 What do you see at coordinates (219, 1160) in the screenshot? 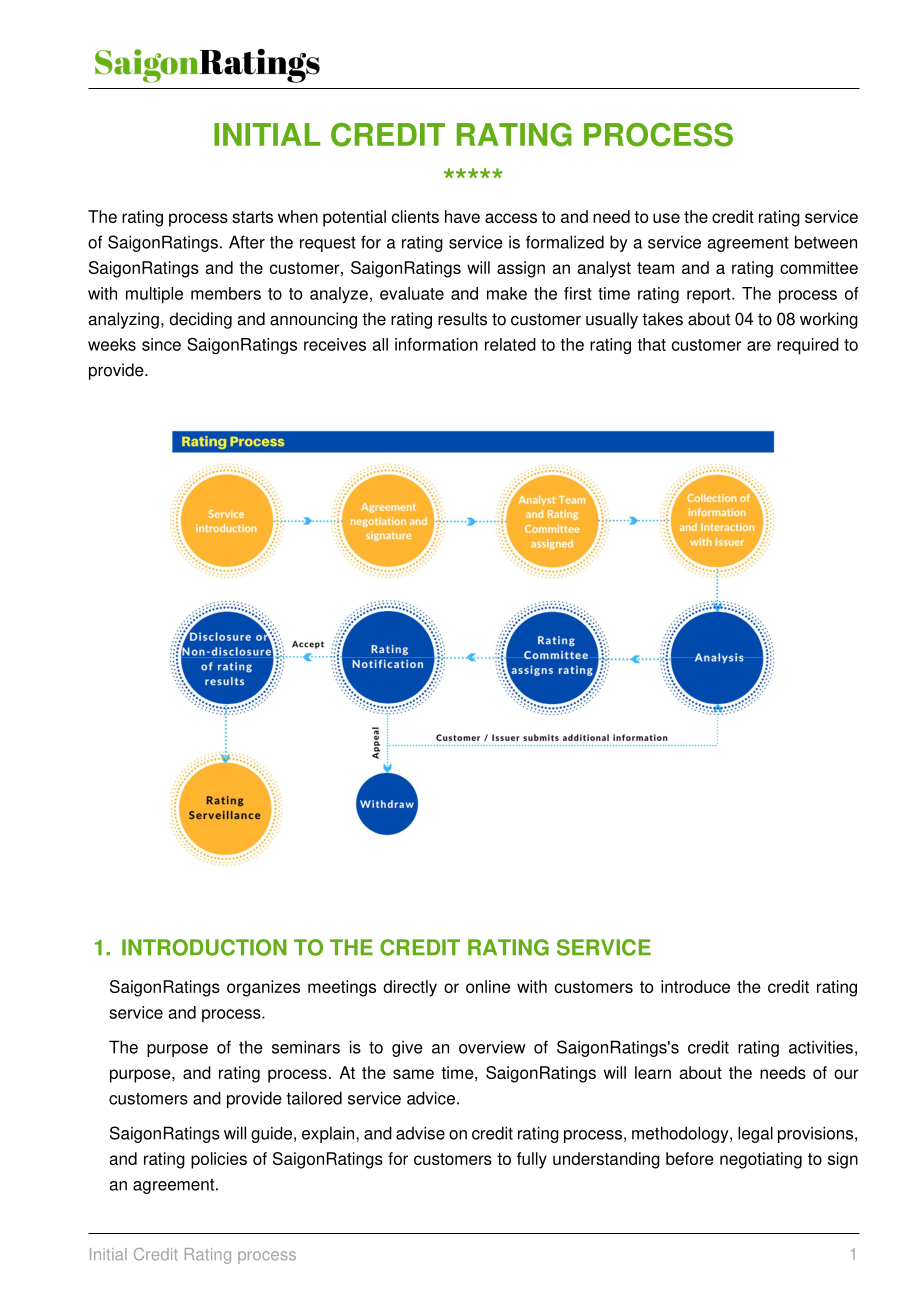
I see `policies` at bounding box center [219, 1160].
